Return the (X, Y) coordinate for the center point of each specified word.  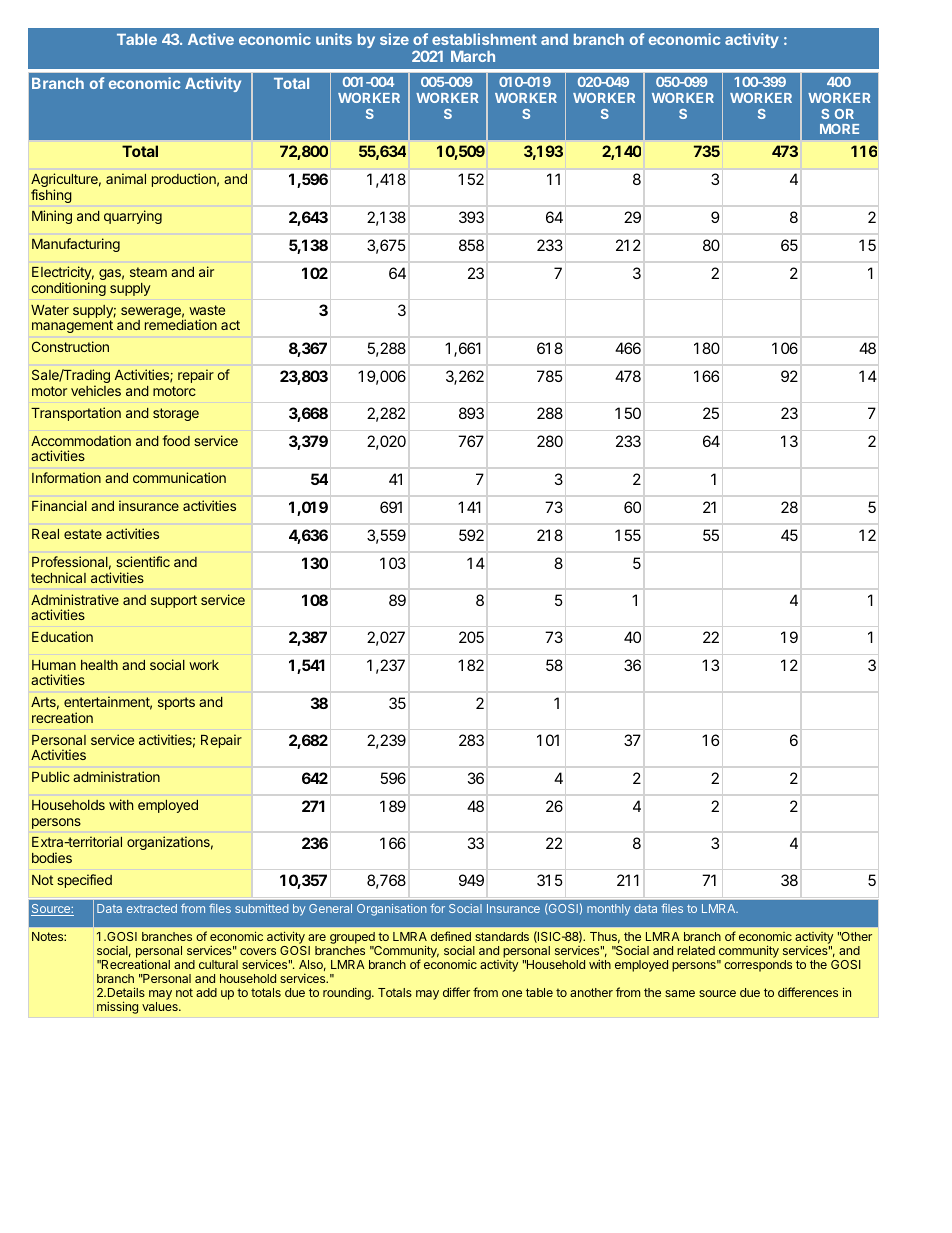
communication (179, 477)
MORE (839, 129)
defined (451, 936)
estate (83, 534)
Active (211, 39)
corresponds (758, 966)
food (176, 440)
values (161, 1006)
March (473, 56)
